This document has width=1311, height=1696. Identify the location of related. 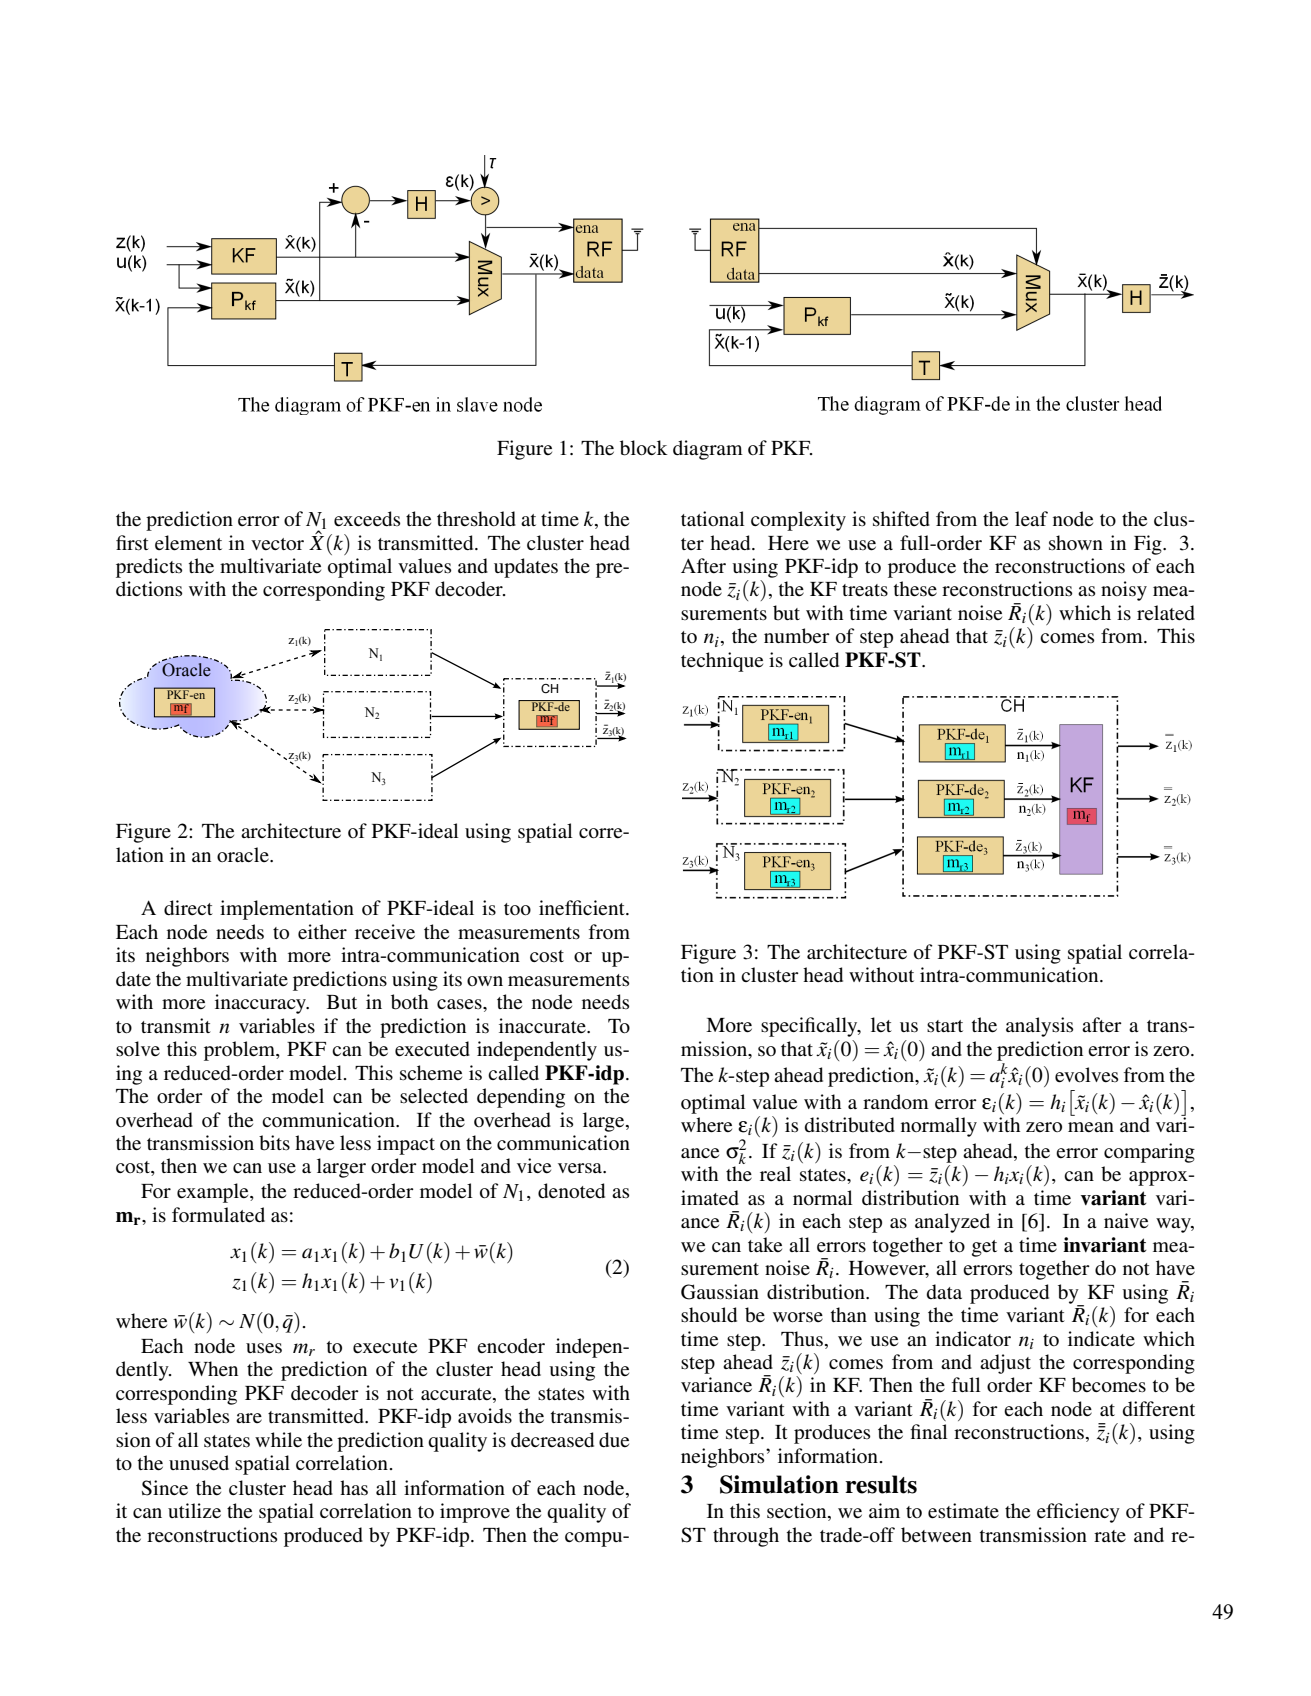
(1166, 613).
